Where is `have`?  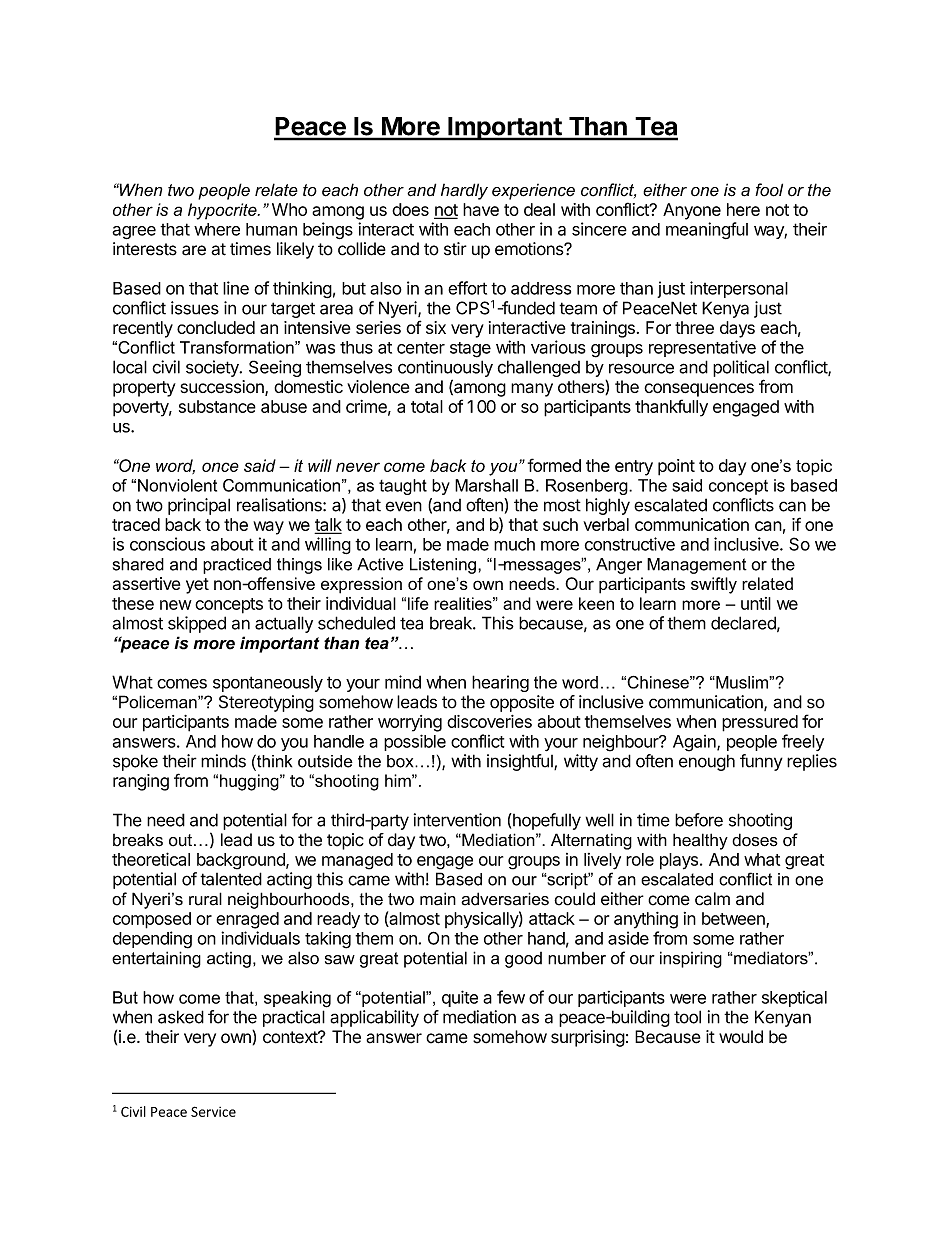 have is located at coordinates (481, 209).
